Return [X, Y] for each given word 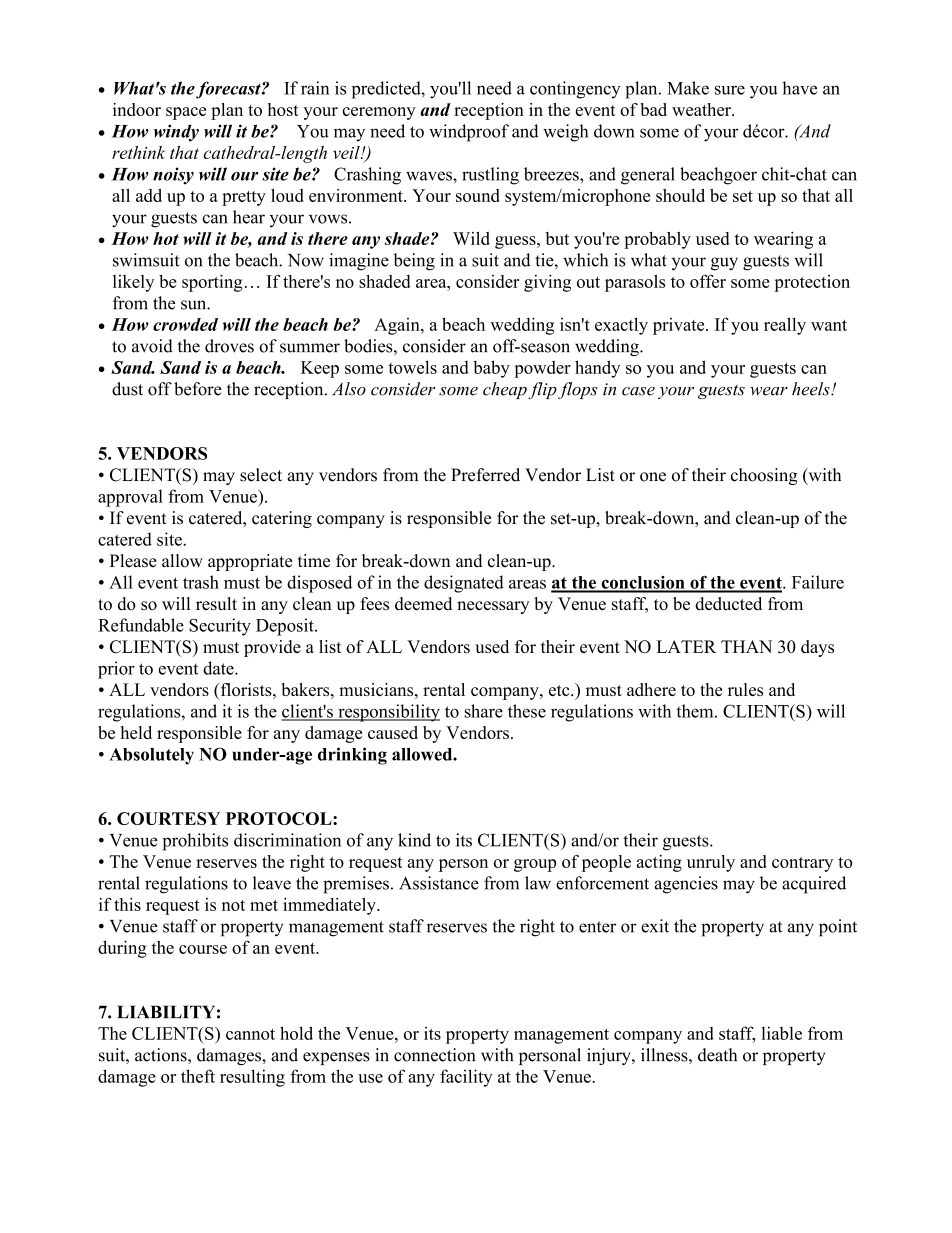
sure [730, 90]
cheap [505, 390]
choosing [764, 476]
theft [198, 1076]
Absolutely [151, 756]
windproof [469, 133]
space [186, 113]
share [484, 711]
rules [745, 689]
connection [434, 1055]
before [198, 389]
